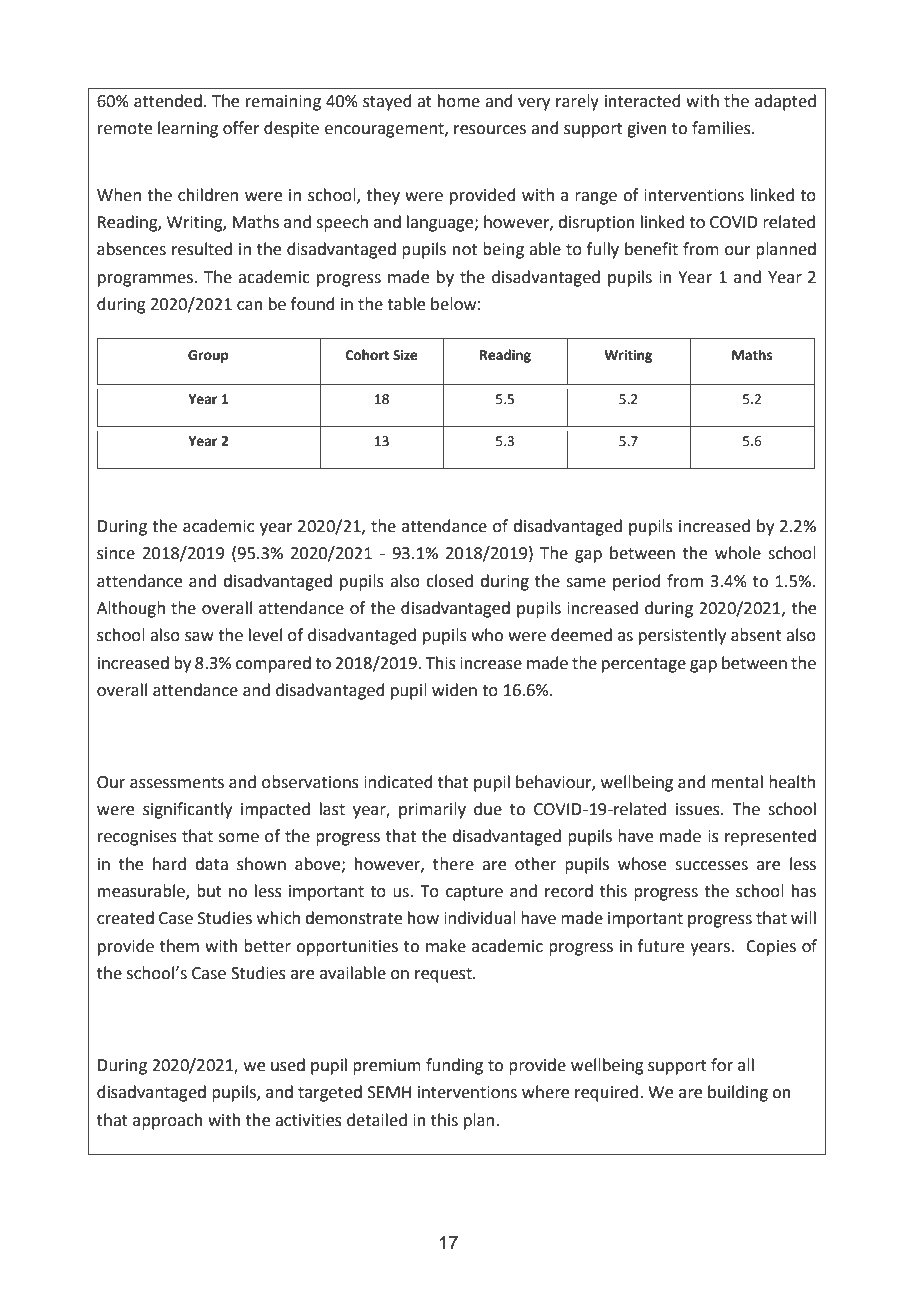 The image size is (924, 1308). I want to click on resources, so click(490, 130).
